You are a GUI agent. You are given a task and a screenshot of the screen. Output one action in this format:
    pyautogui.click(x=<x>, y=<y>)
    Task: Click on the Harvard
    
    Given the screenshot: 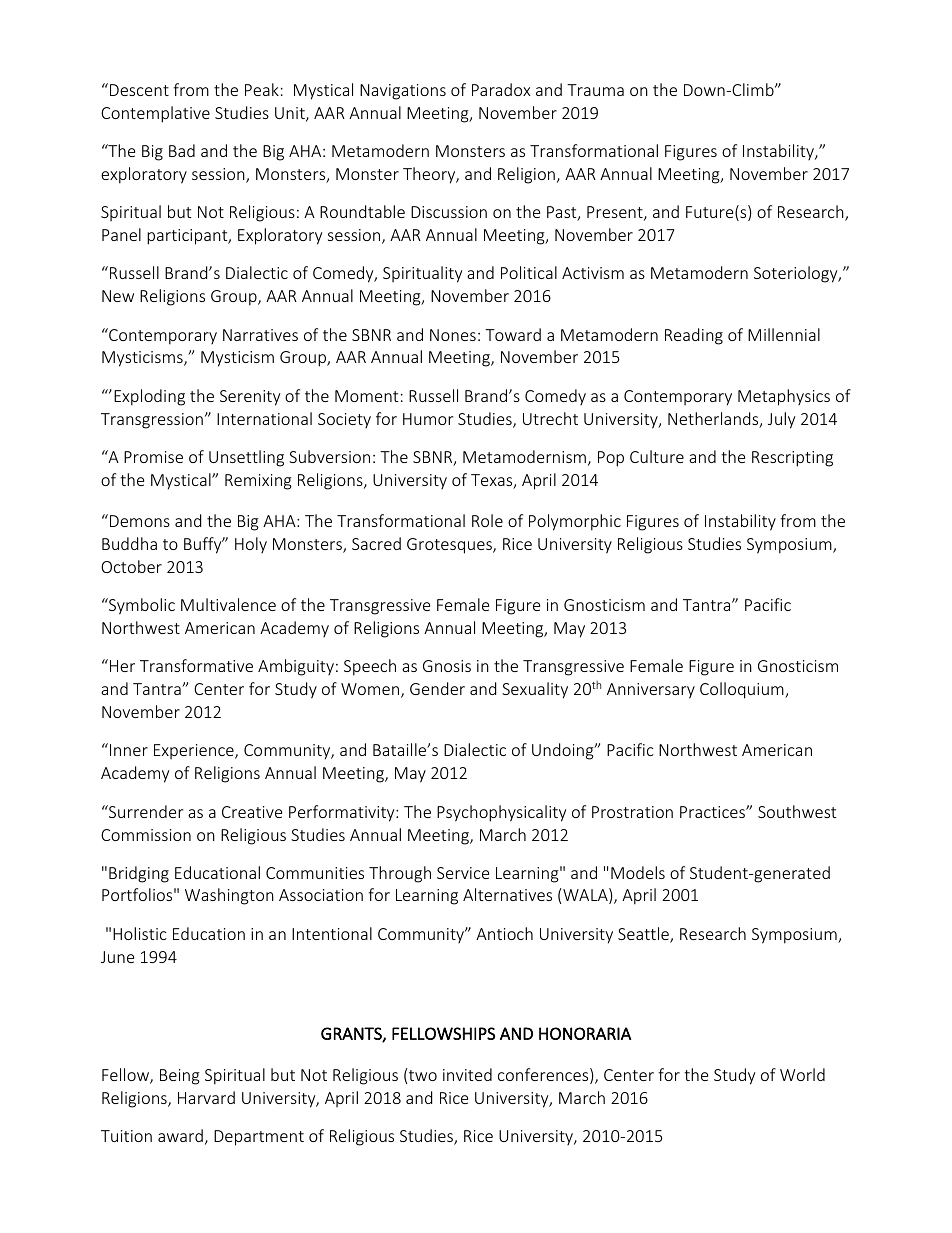 What is the action you would take?
    pyautogui.click(x=206, y=1097)
